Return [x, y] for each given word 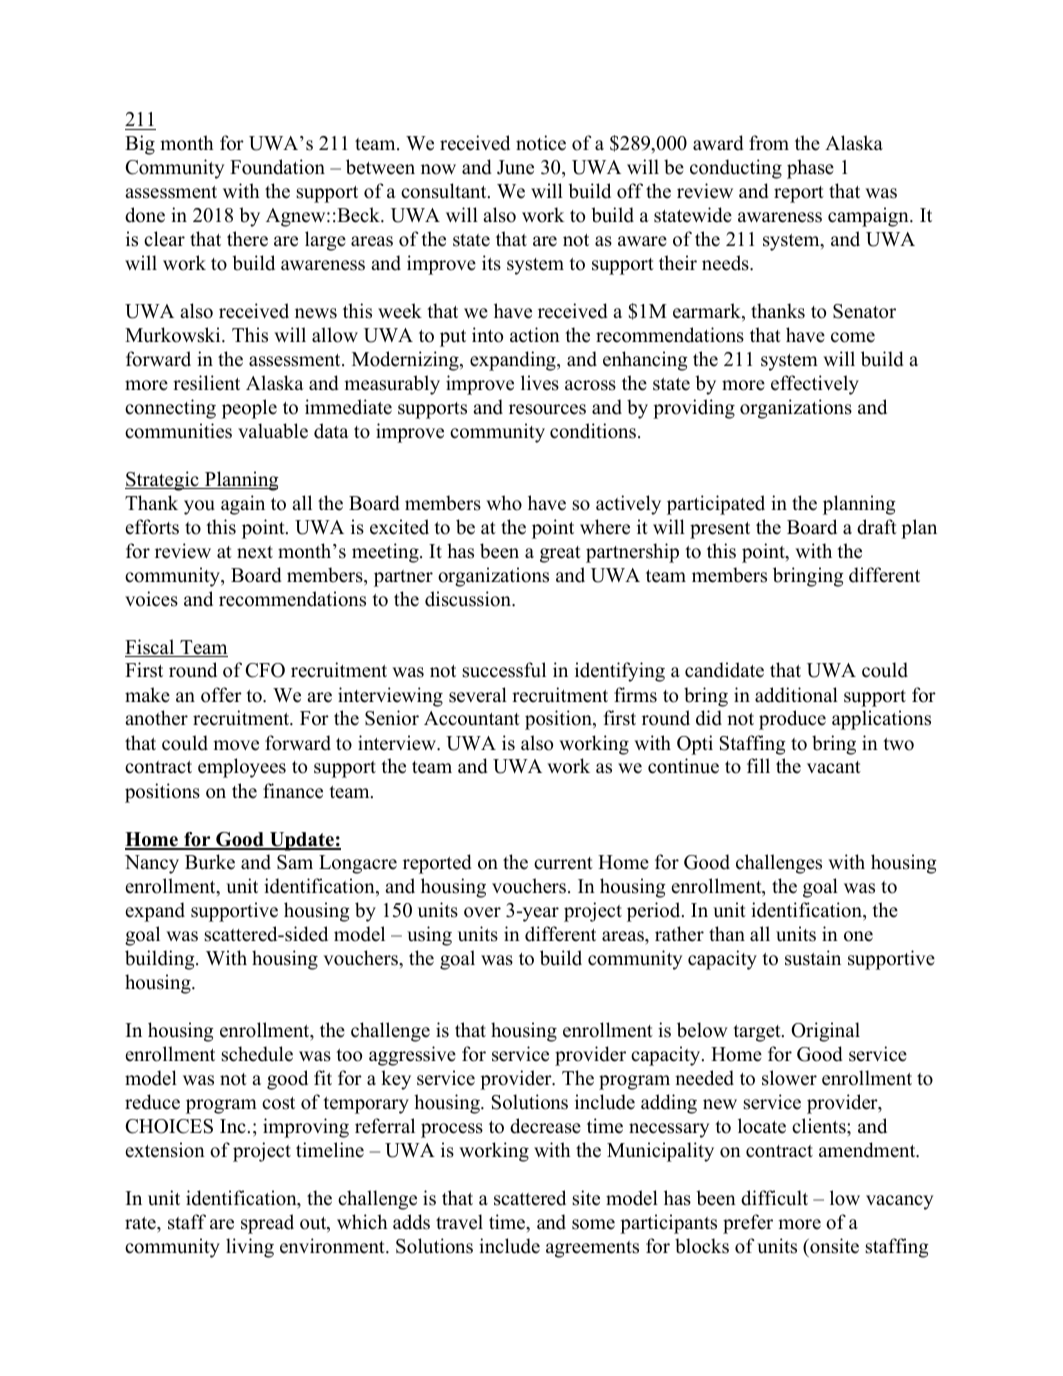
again [243, 505]
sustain [813, 958]
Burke [210, 862]
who [504, 503]
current [563, 863]
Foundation [277, 167]
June [515, 167]
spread [267, 1224]
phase [810, 169]
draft [877, 527]
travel [459, 1222]
